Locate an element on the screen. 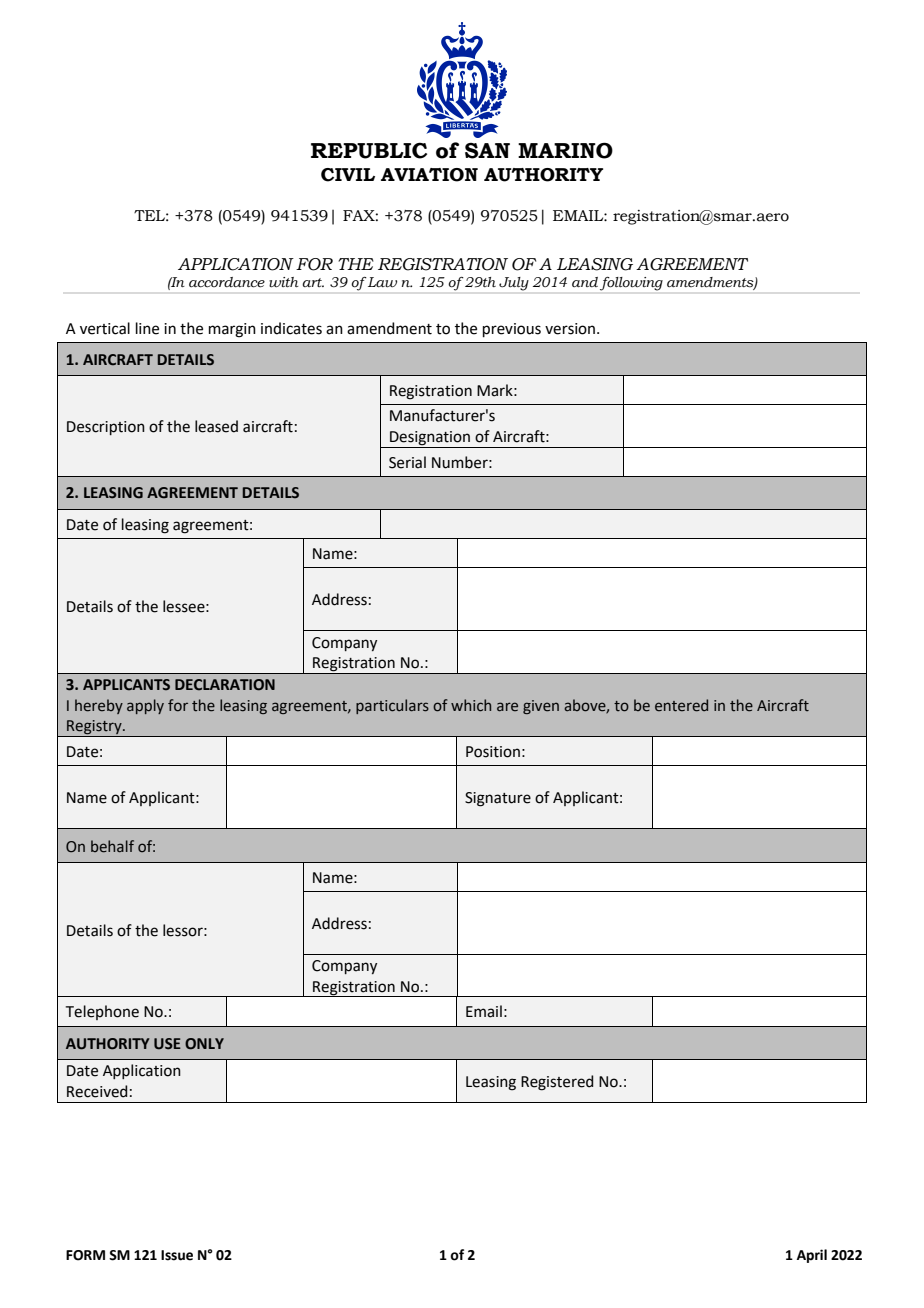 Image resolution: width=924 pixels, height=1308 pixels. accordance is located at coordinates (227, 282).
